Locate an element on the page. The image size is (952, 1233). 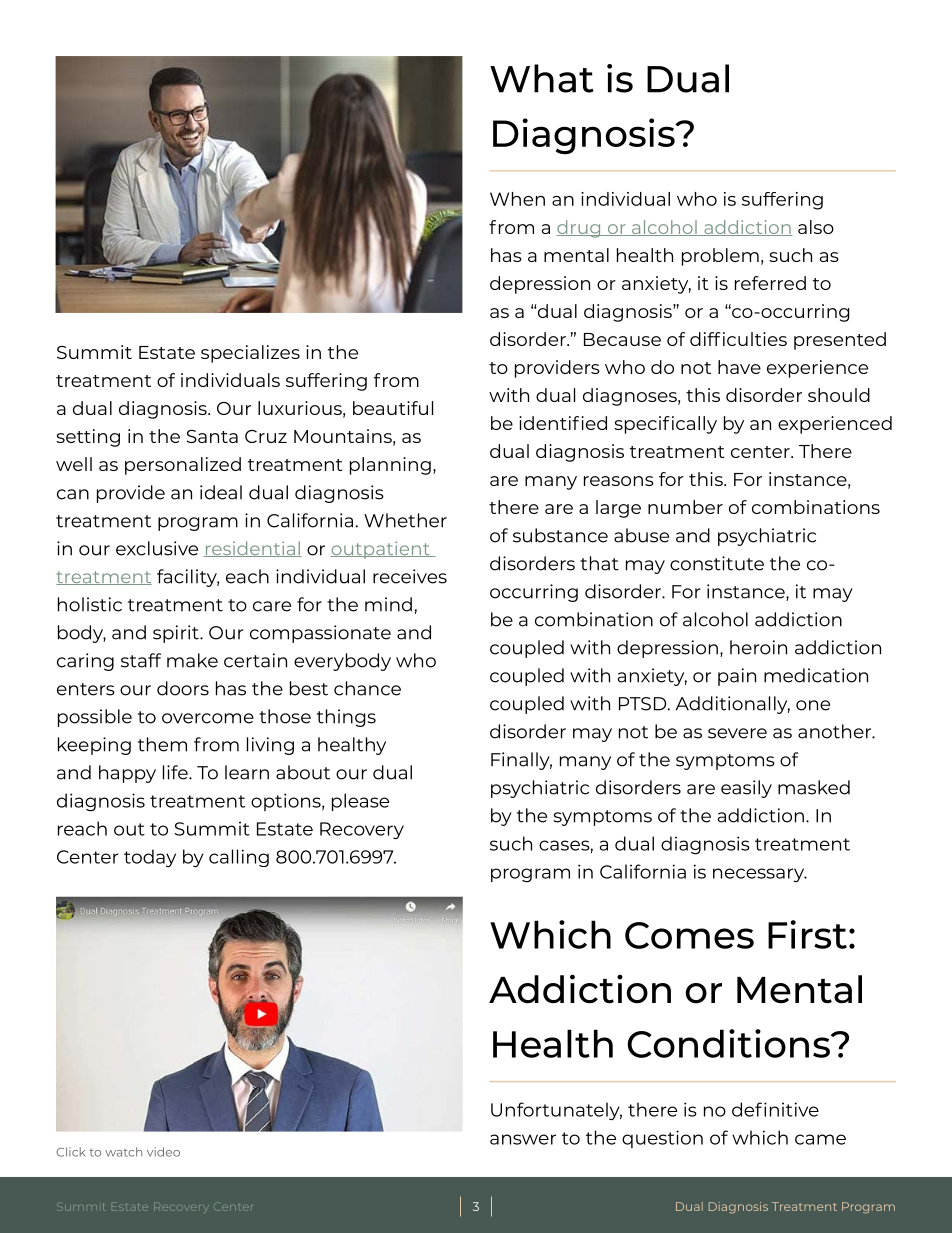
also is located at coordinates (816, 227).
